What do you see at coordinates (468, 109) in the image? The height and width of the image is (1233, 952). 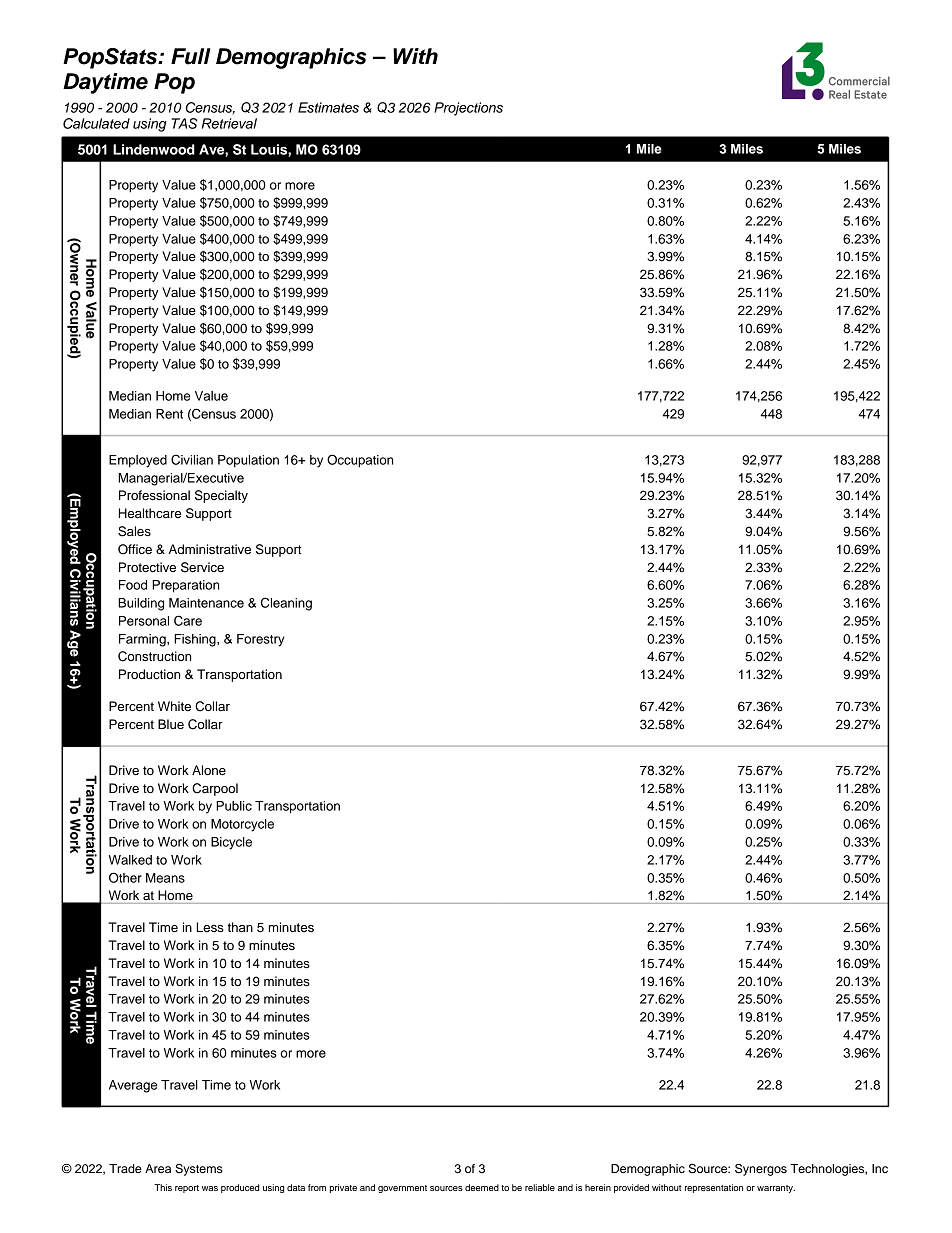 I see `Projections` at bounding box center [468, 109].
